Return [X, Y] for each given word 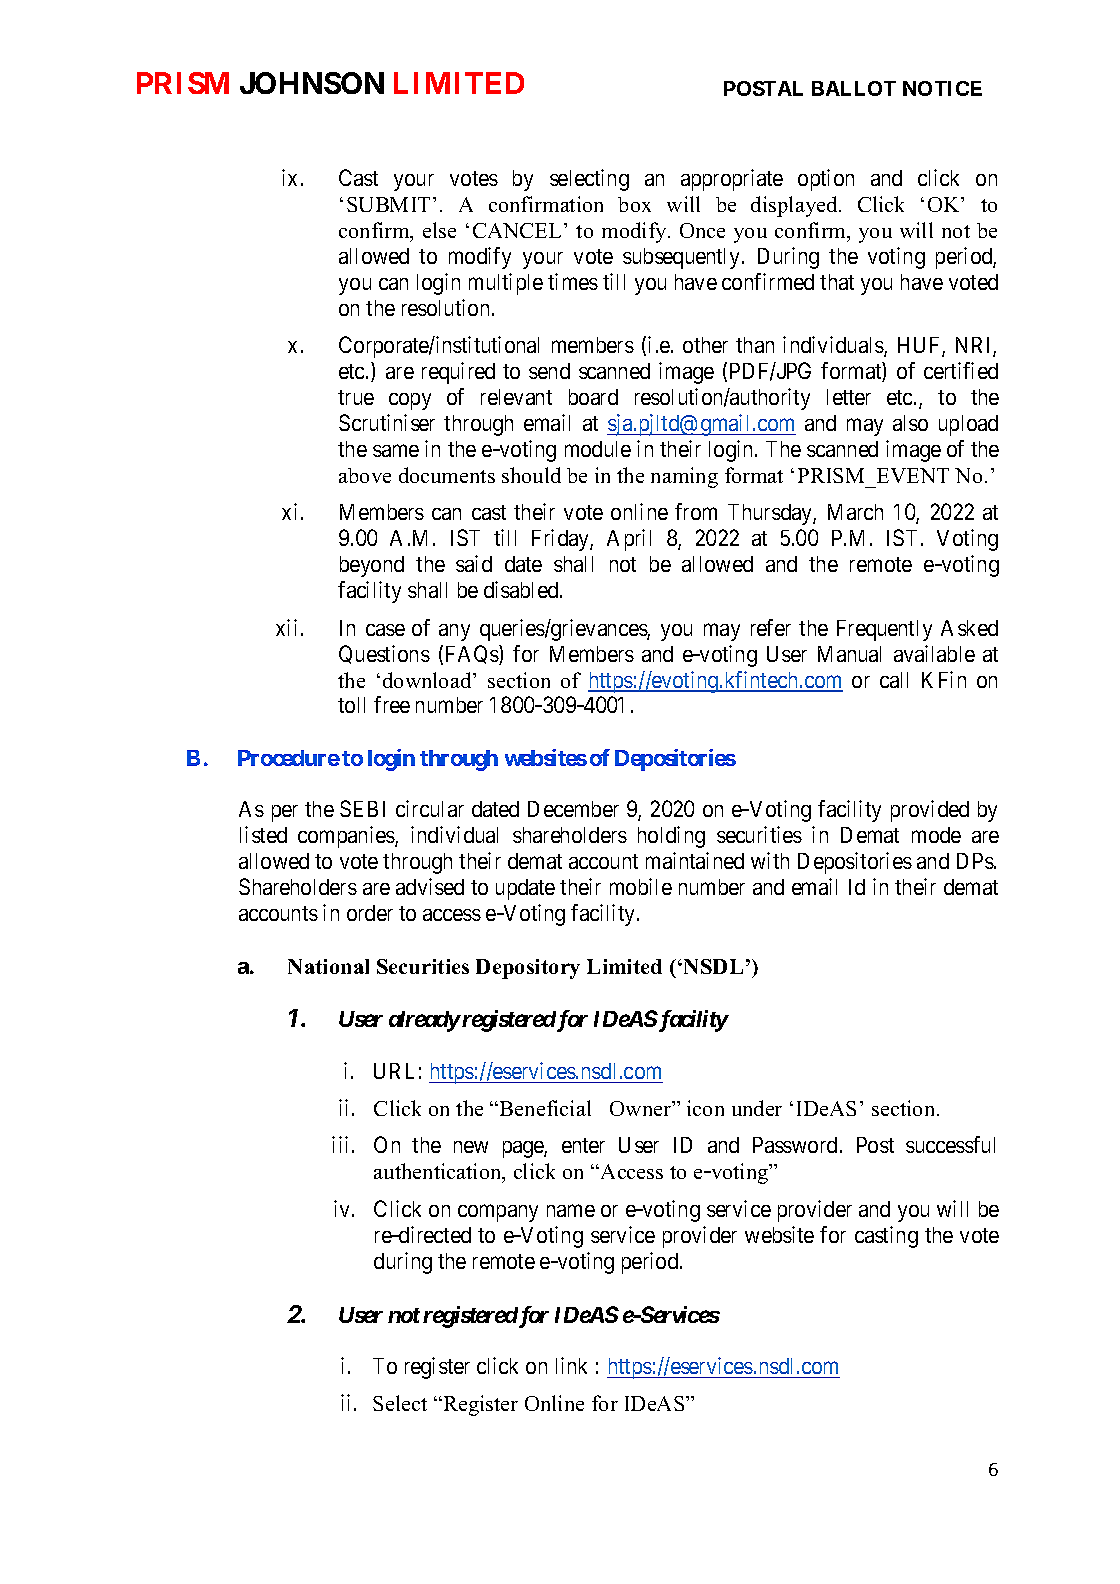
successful [950, 1144]
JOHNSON [312, 83]
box [634, 204]
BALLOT [854, 88]
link [571, 1365]
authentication [439, 1173]
